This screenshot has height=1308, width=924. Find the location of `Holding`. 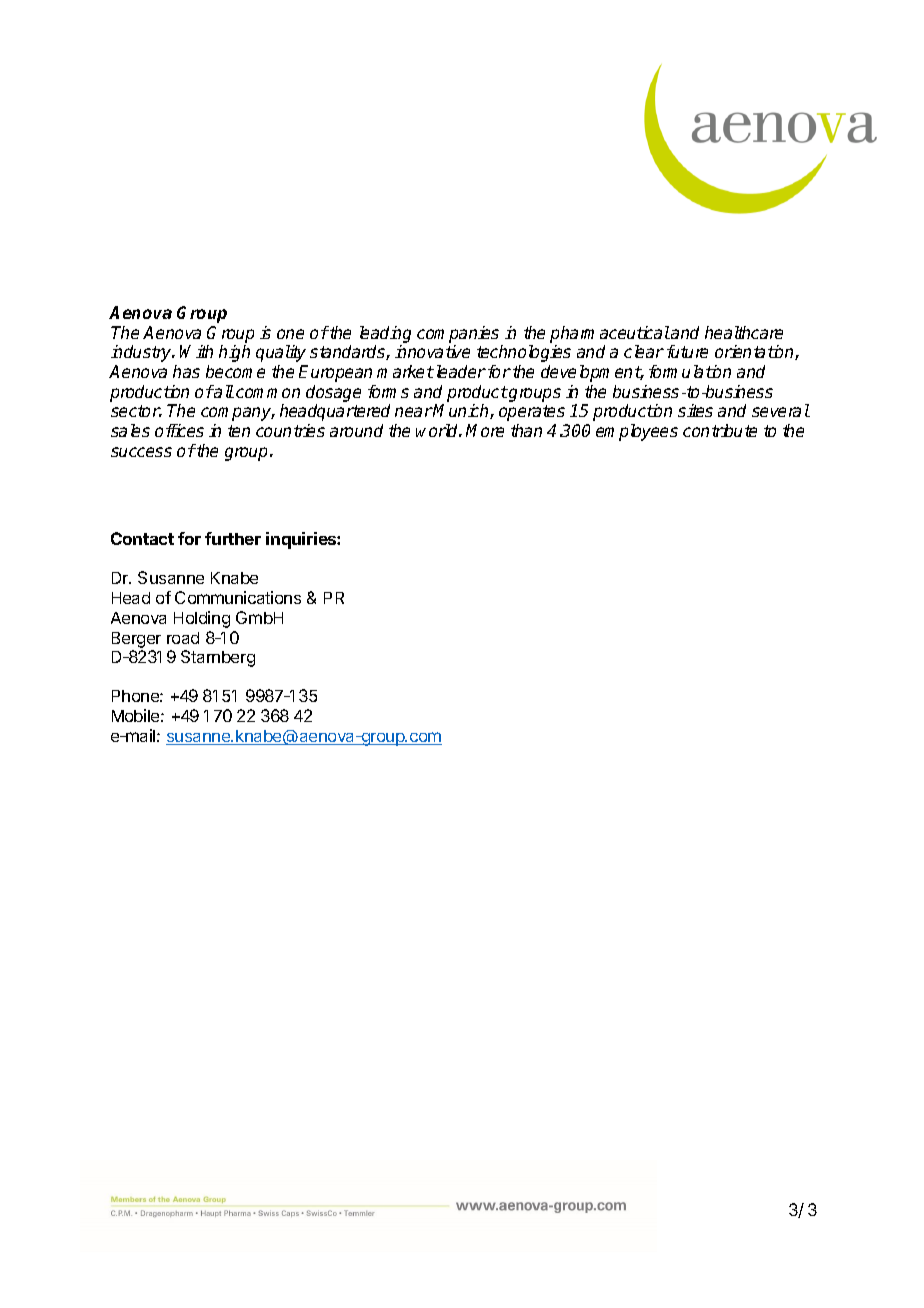

Holding is located at coordinates (202, 619).
